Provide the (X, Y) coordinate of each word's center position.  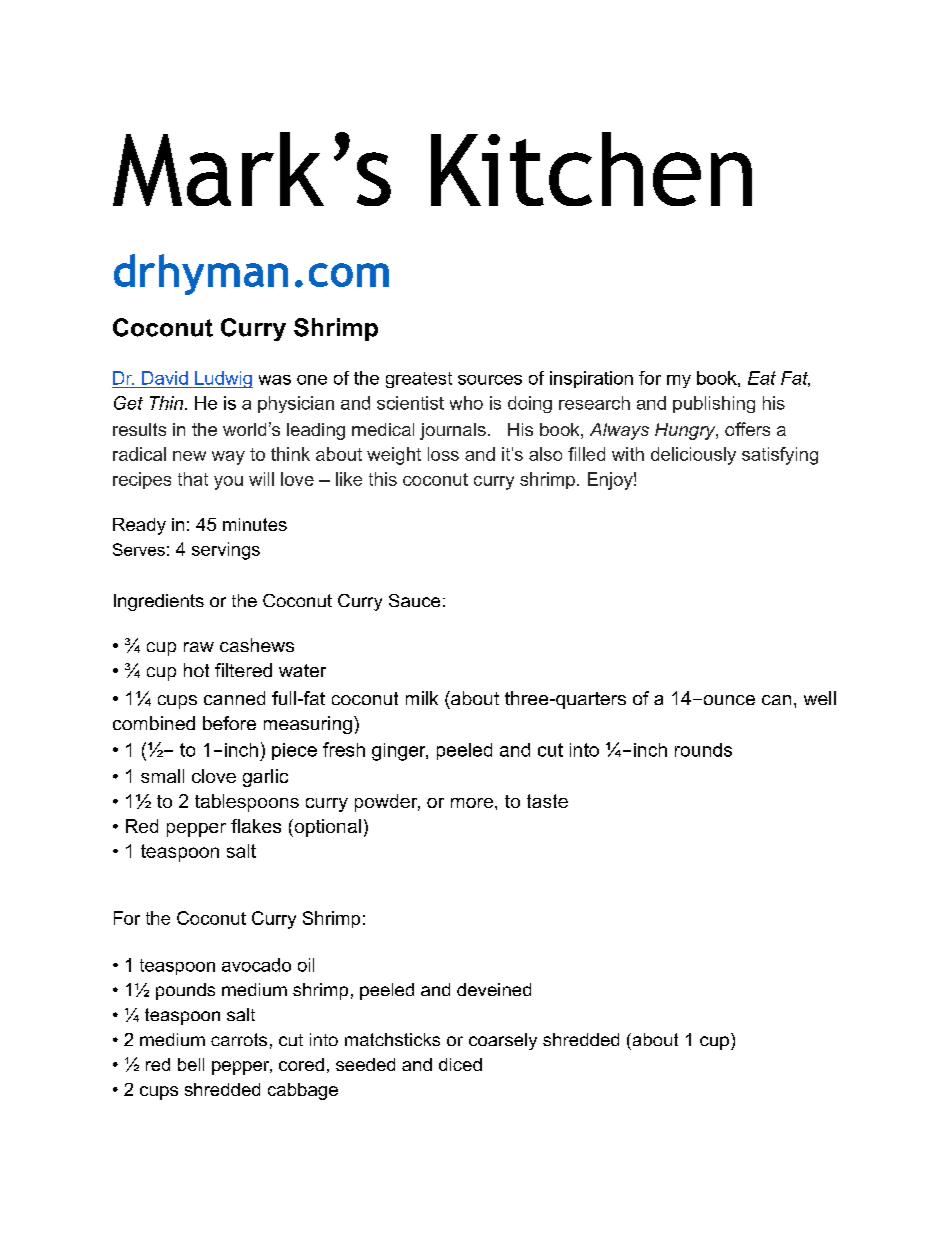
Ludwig (223, 379)
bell (191, 1064)
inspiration (591, 379)
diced (460, 1064)
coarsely (503, 1041)
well (820, 698)
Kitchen (591, 169)
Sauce (414, 600)
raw (199, 647)
